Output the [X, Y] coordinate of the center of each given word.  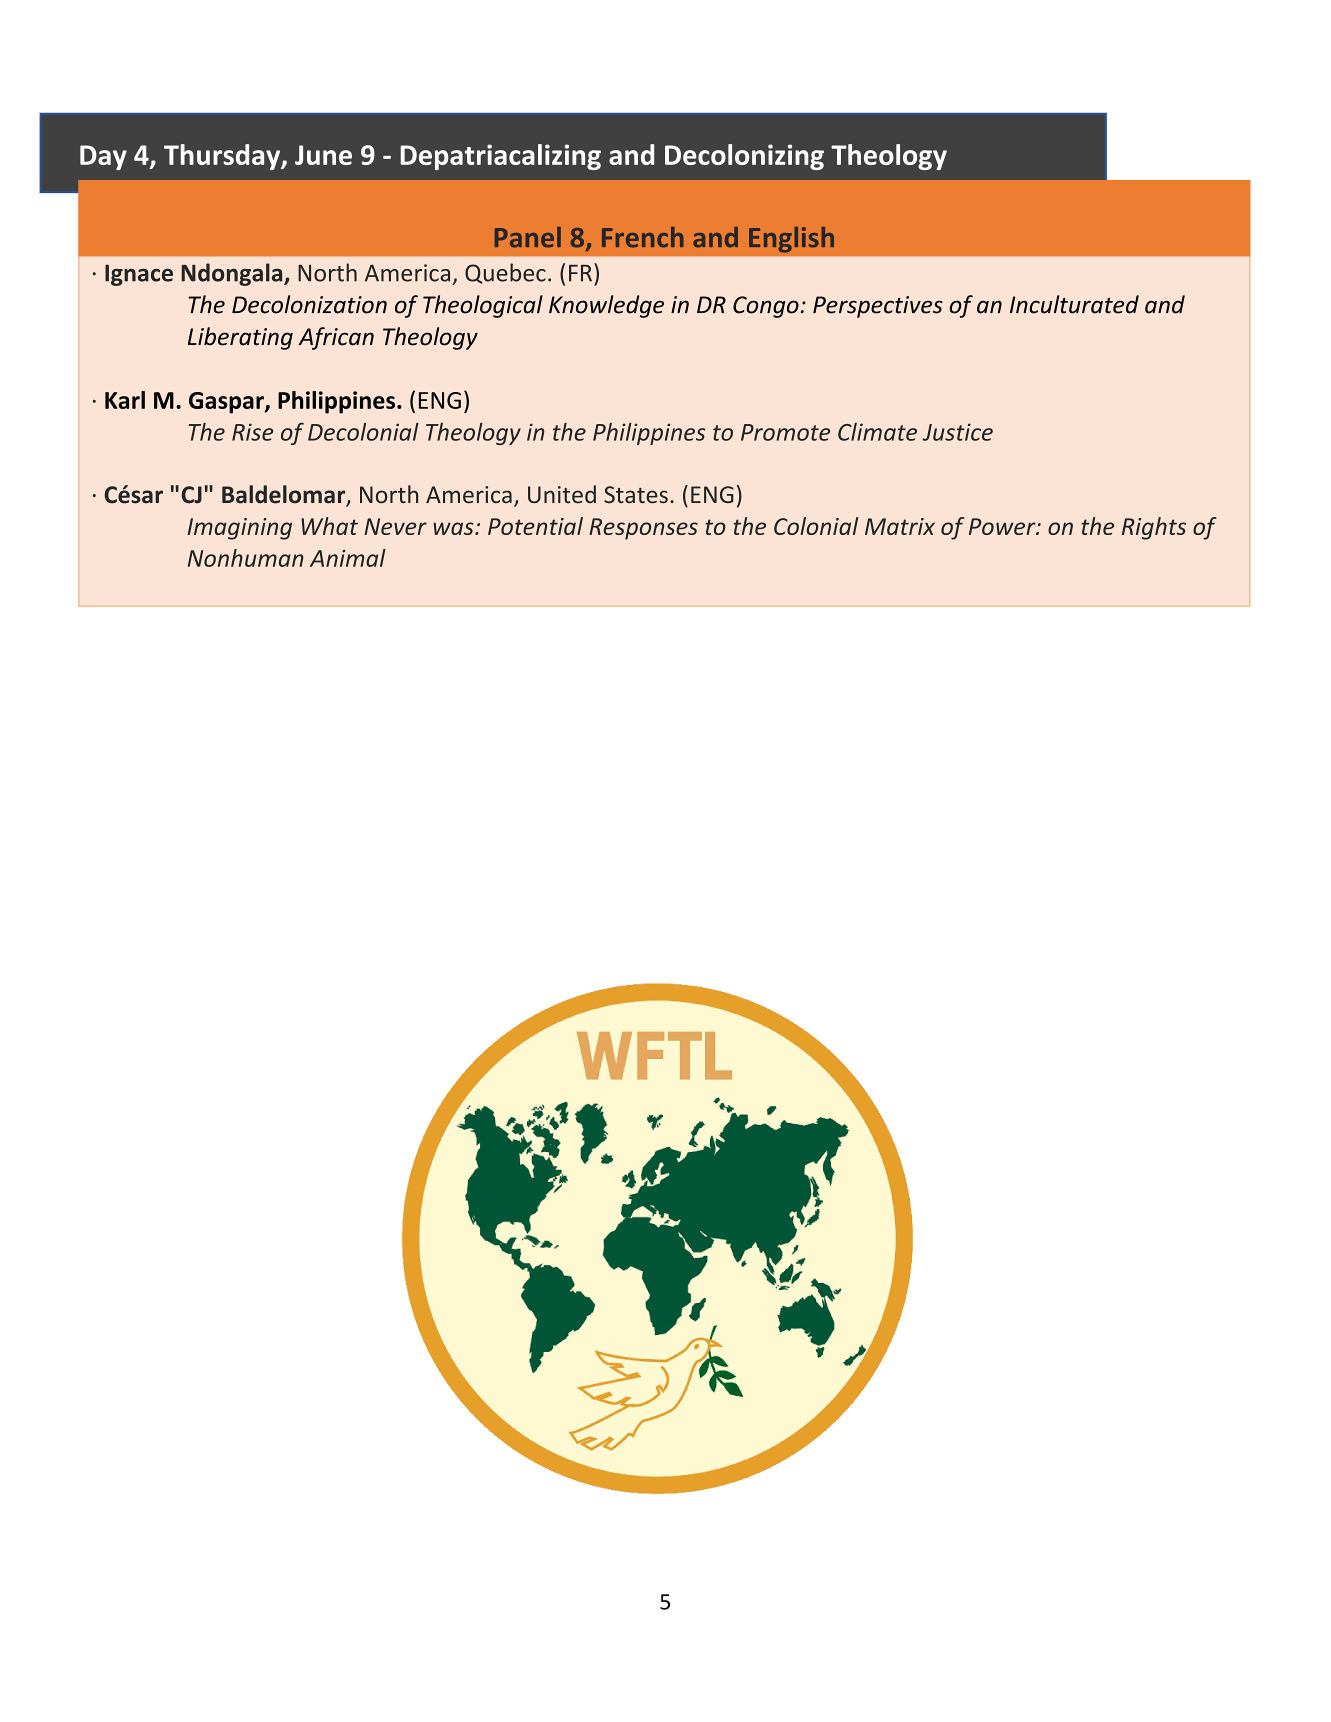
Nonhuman [246, 558]
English [791, 240]
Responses [643, 529]
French [643, 237]
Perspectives [878, 307]
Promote [785, 432]
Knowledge [606, 306]
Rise [252, 432]
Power [1003, 526]
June [323, 155]
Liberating [240, 338]
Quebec [505, 273]
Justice [957, 432]
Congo [766, 307]
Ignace [139, 275]
